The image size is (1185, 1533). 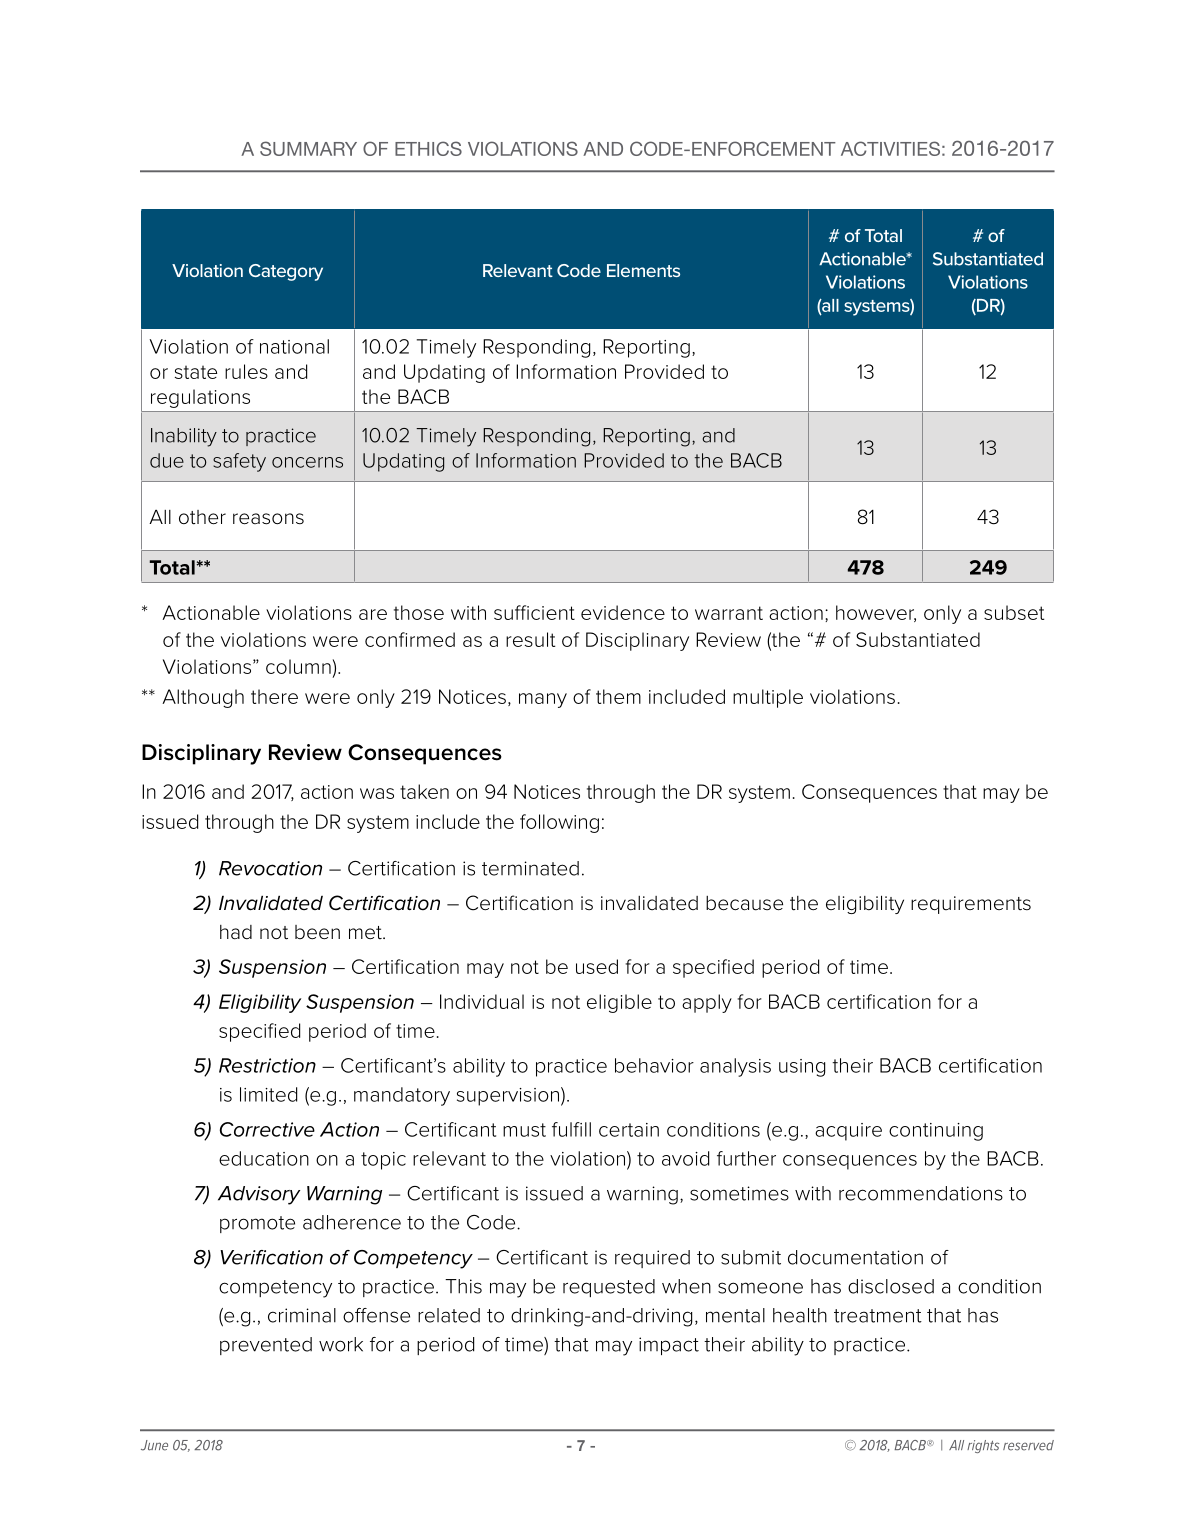 I want to click on prevented, so click(x=266, y=1346).
